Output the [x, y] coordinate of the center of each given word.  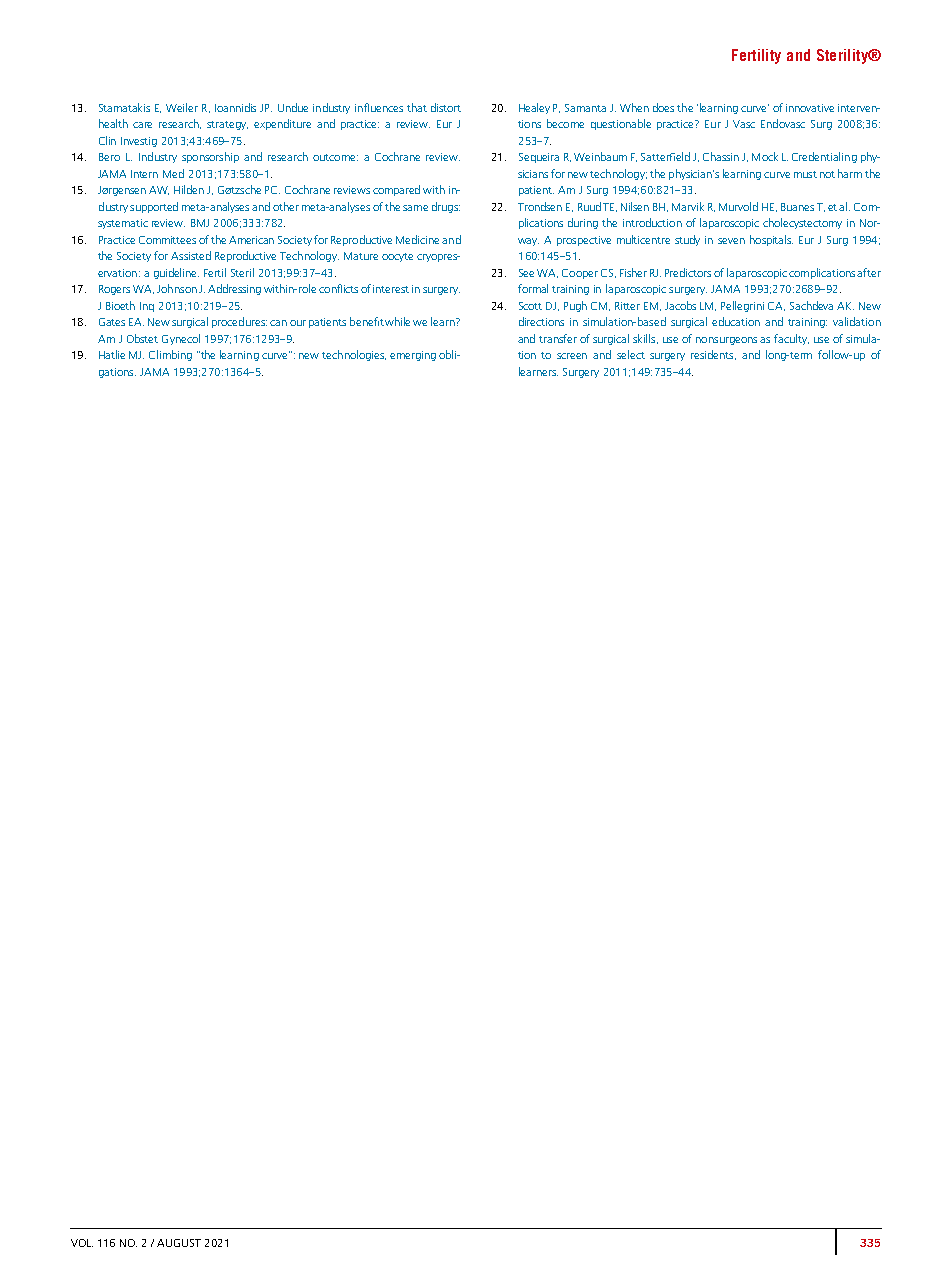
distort [446, 107]
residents [713, 355]
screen [572, 356]
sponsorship [210, 157]
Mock [765, 156]
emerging [413, 356]
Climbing [170, 355]
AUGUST [179, 1243]
